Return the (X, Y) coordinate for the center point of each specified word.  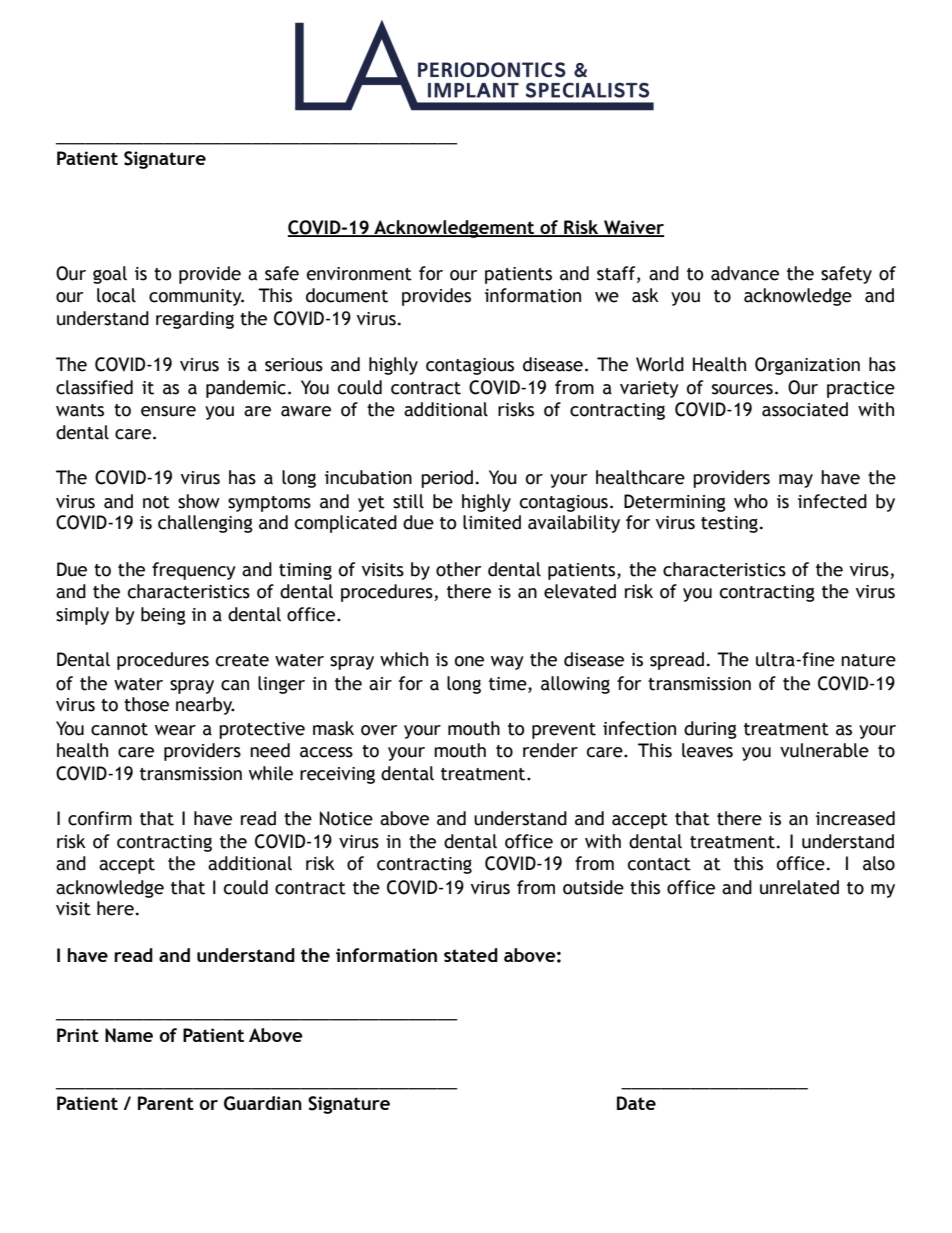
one (469, 661)
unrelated (799, 887)
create (242, 660)
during (710, 730)
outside (593, 887)
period (447, 479)
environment (359, 274)
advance (745, 273)
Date (636, 1103)
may (796, 481)
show (199, 501)
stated (471, 955)
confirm (100, 818)
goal (110, 275)
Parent (166, 1103)
